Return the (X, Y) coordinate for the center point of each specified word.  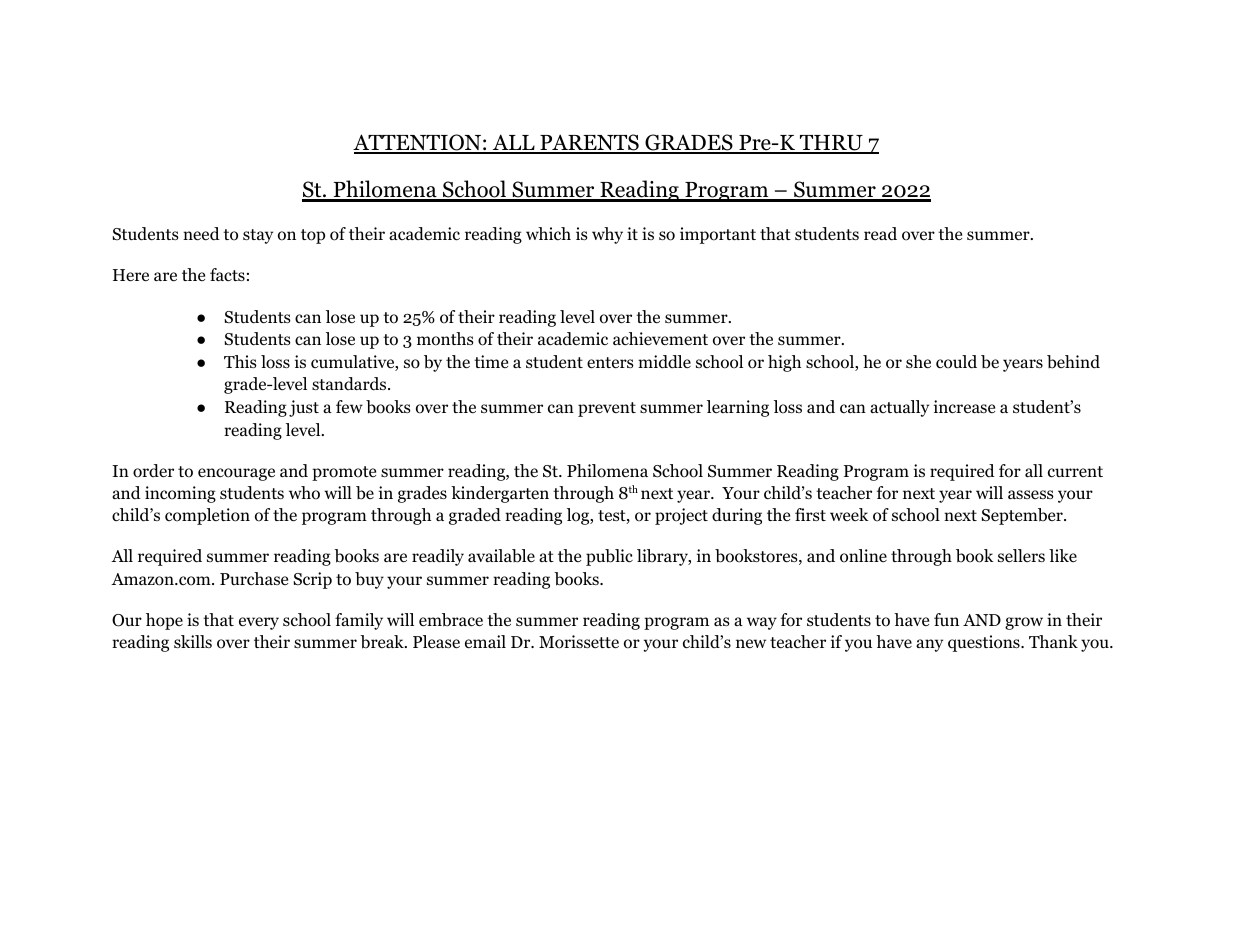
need (201, 234)
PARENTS (589, 143)
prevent (607, 409)
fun (946, 619)
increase (964, 407)
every (259, 623)
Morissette (579, 642)
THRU (831, 144)
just (304, 408)
